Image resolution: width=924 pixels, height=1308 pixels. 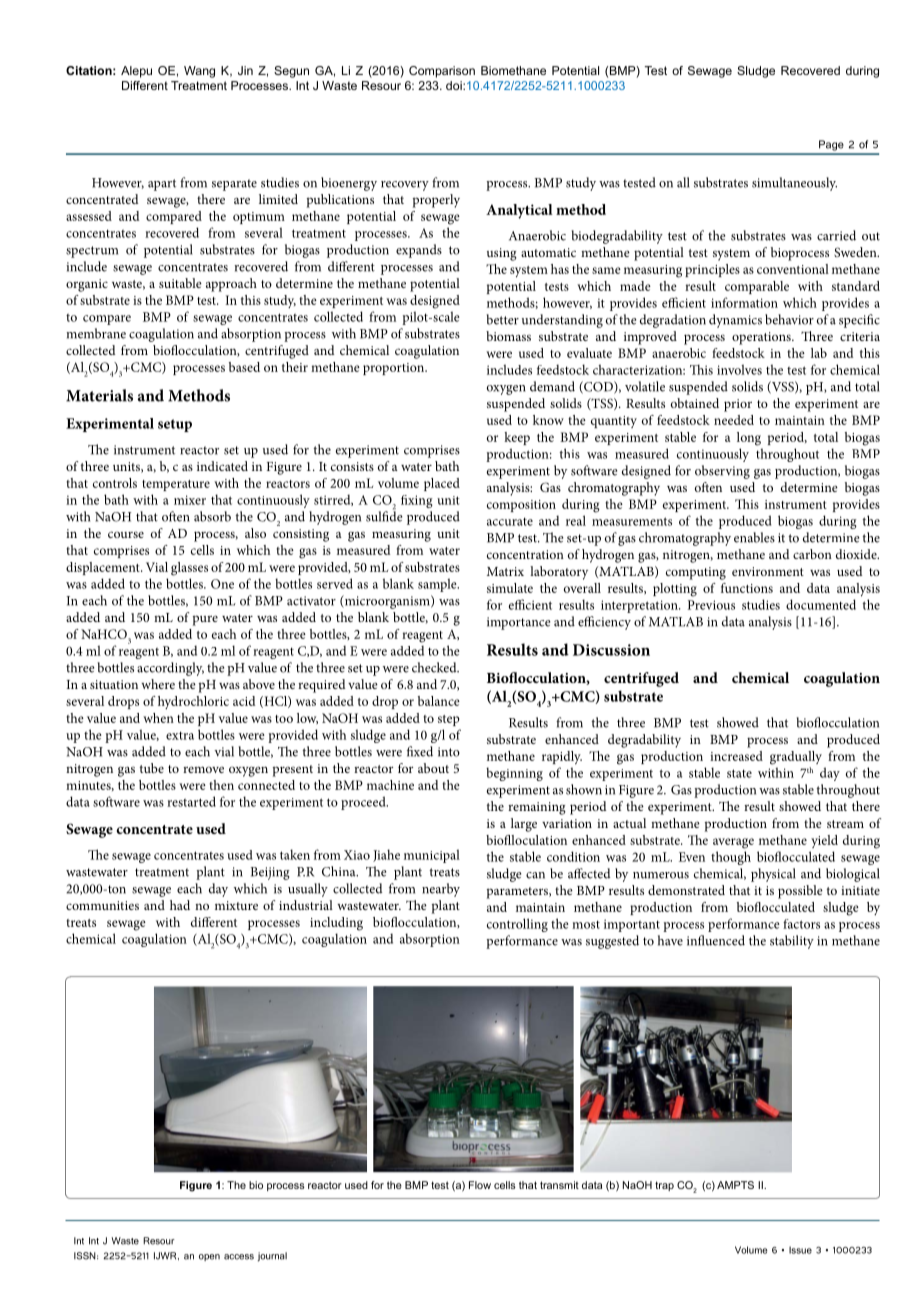 What do you see at coordinates (170, 669) in the screenshot?
I see `accordingly` at bounding box center [170, 669].
